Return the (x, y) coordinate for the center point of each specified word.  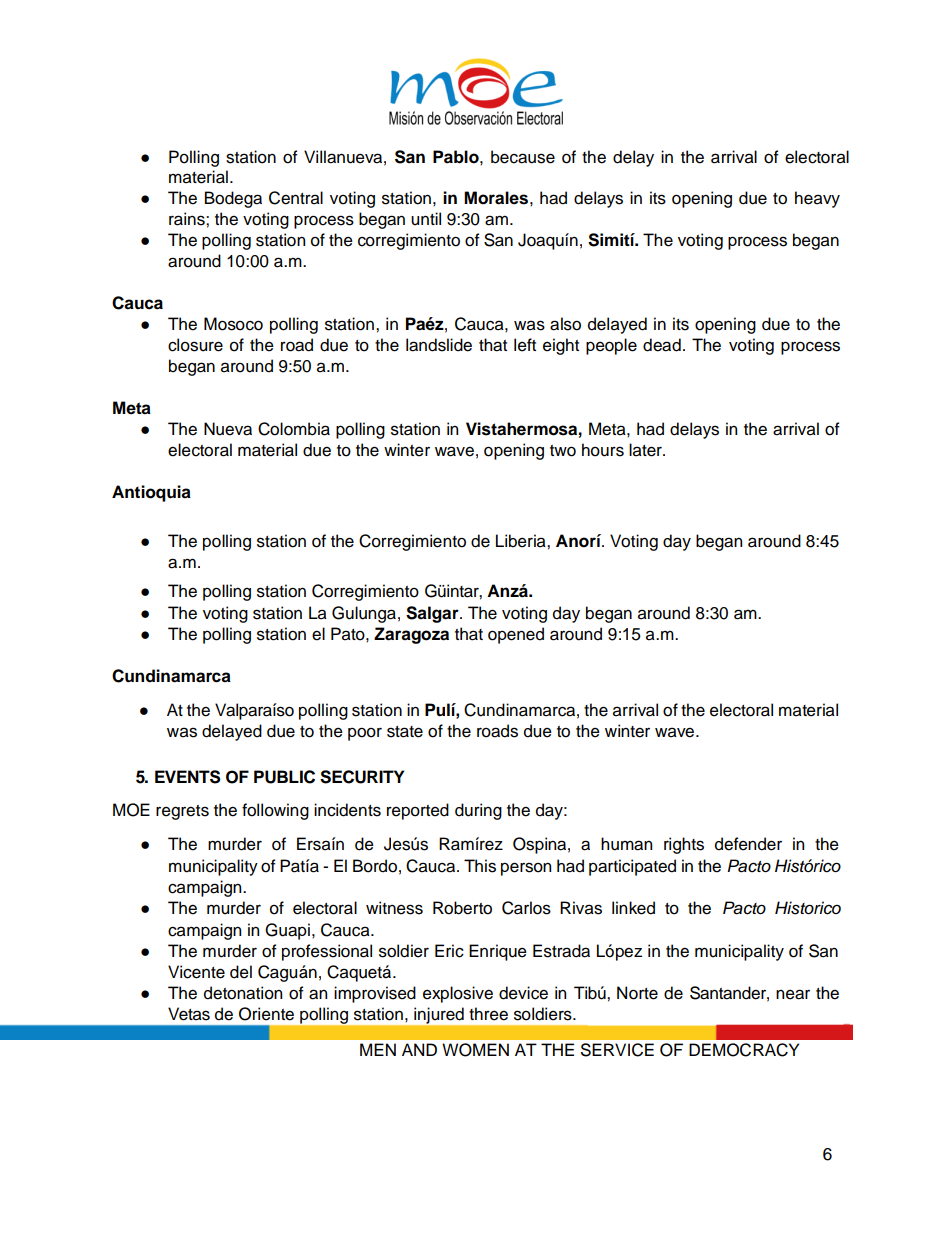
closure (195, 345)
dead (662, 345)
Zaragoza (411, 635)
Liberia (522, 541)
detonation (243, 993)
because (523, 157)
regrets (182, 812)
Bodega (233, 199)
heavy (817, 199)
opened (516, 635)
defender (748, 844)
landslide (439, 345)
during (478, 811)
